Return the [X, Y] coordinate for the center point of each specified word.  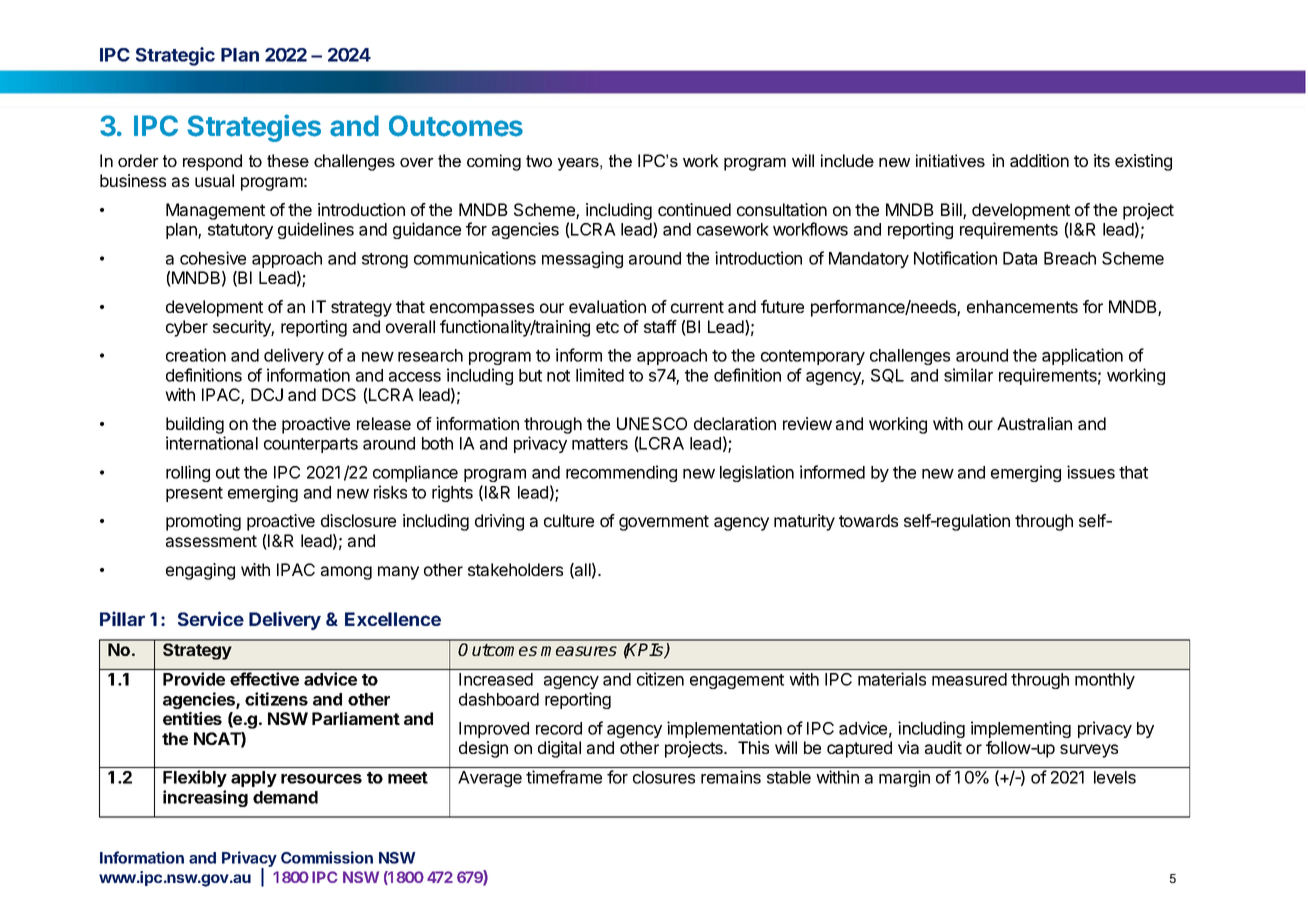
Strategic [175, 56]
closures [664, 777]
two [539, 161]
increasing [205, 798]
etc [607, 327]
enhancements [1022, 306]
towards [868, 520]
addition [1039, 160]
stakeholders [515, 569]
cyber [187, 328]
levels [1115, 777]
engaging [200, 571]
